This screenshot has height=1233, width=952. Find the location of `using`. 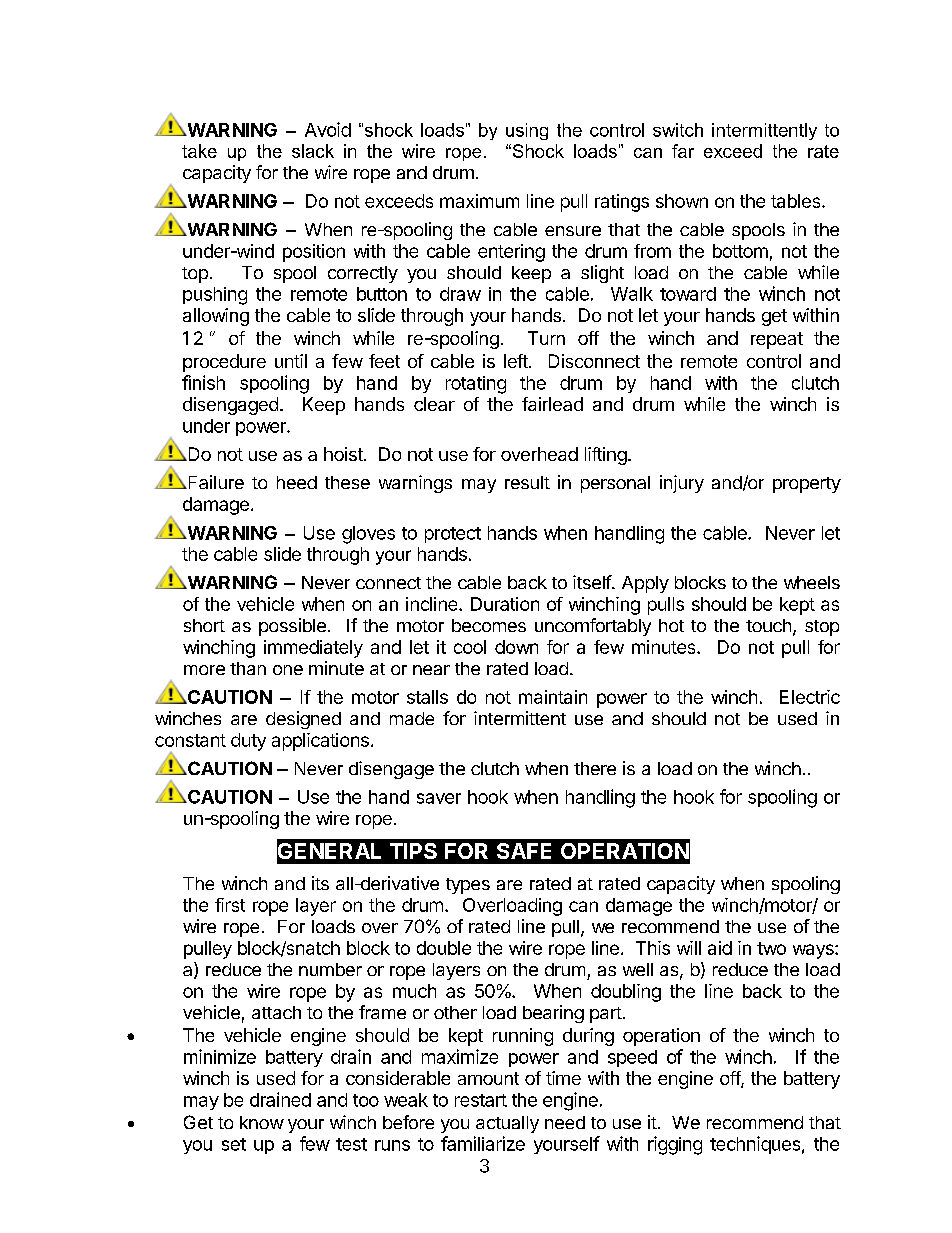

using is located at coordinates (527, 131).
